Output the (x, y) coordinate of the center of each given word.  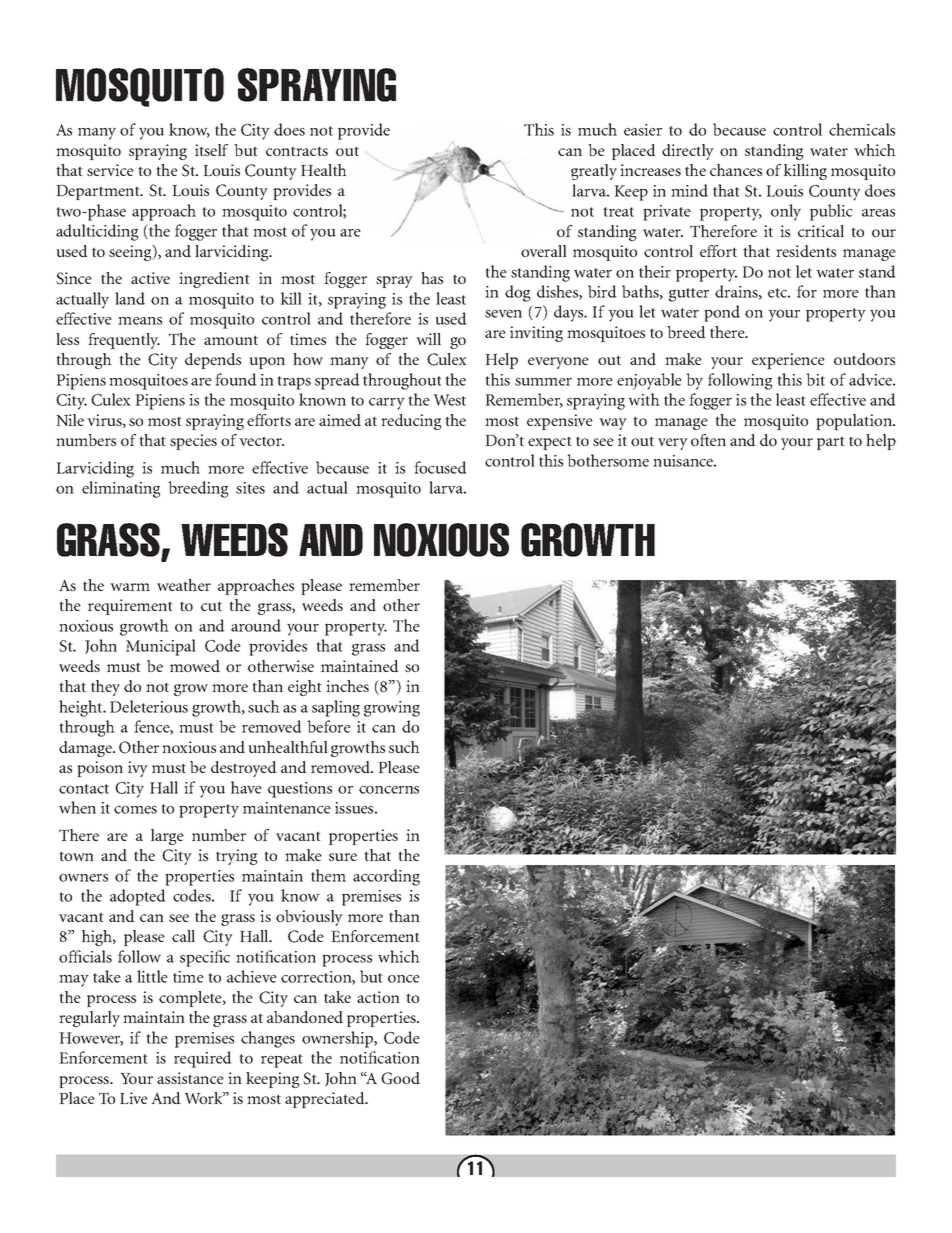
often (708, 440)
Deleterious (149, 706)
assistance (190, 1078)
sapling (336, 708)
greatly (594, 172)
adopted (138, 897)
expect (550, 443)
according (386, 877)
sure (343, 857)
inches (347, 686)
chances (736, 170)
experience (788, 361)
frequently (124, 341)
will (428, 339)
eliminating (121, 489)
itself (211, 150)
